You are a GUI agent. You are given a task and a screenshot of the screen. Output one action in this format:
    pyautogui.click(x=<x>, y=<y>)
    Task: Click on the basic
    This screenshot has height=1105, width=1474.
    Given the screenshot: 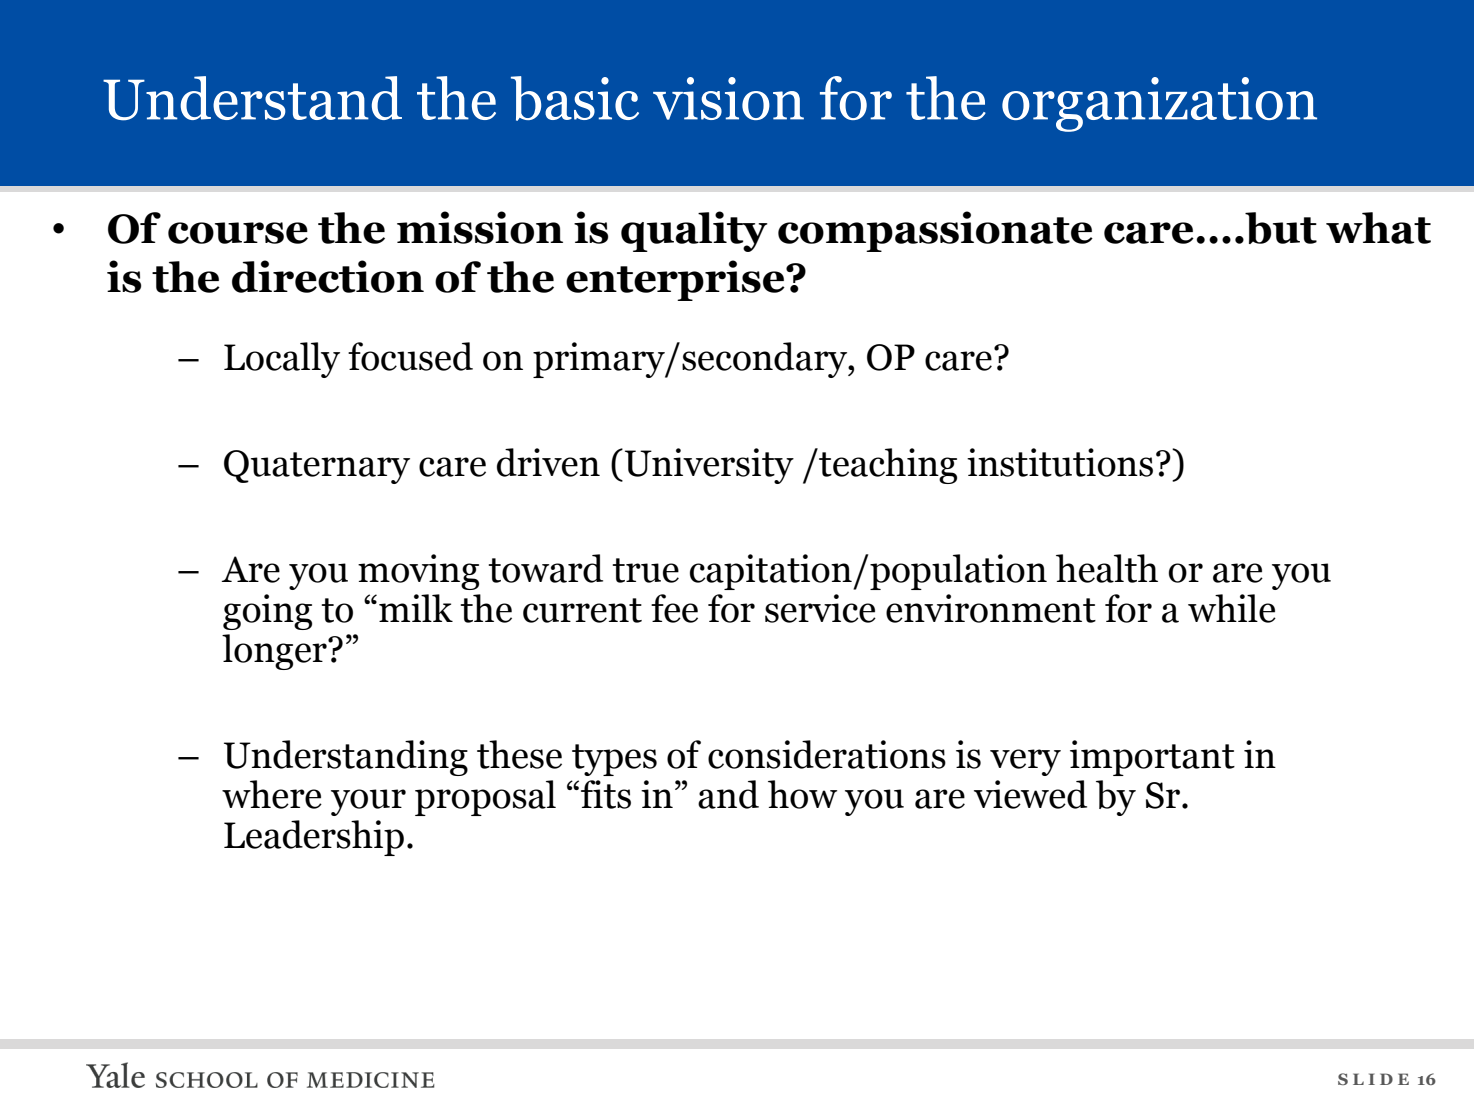 What is the action you would take?
    pyautogui.click(x=575, y=98)
